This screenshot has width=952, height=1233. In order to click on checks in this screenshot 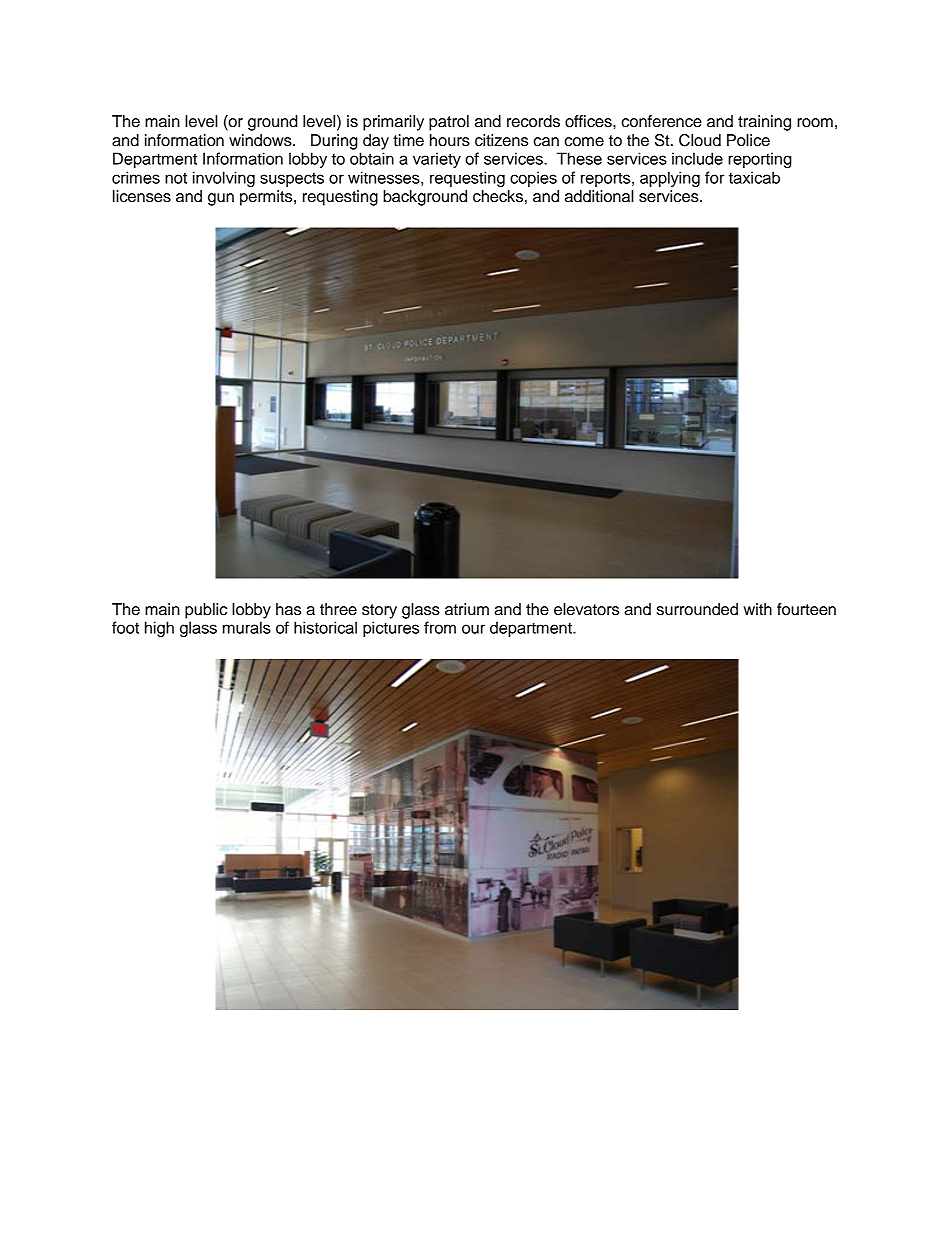, I will do `click(498, 196)`.
